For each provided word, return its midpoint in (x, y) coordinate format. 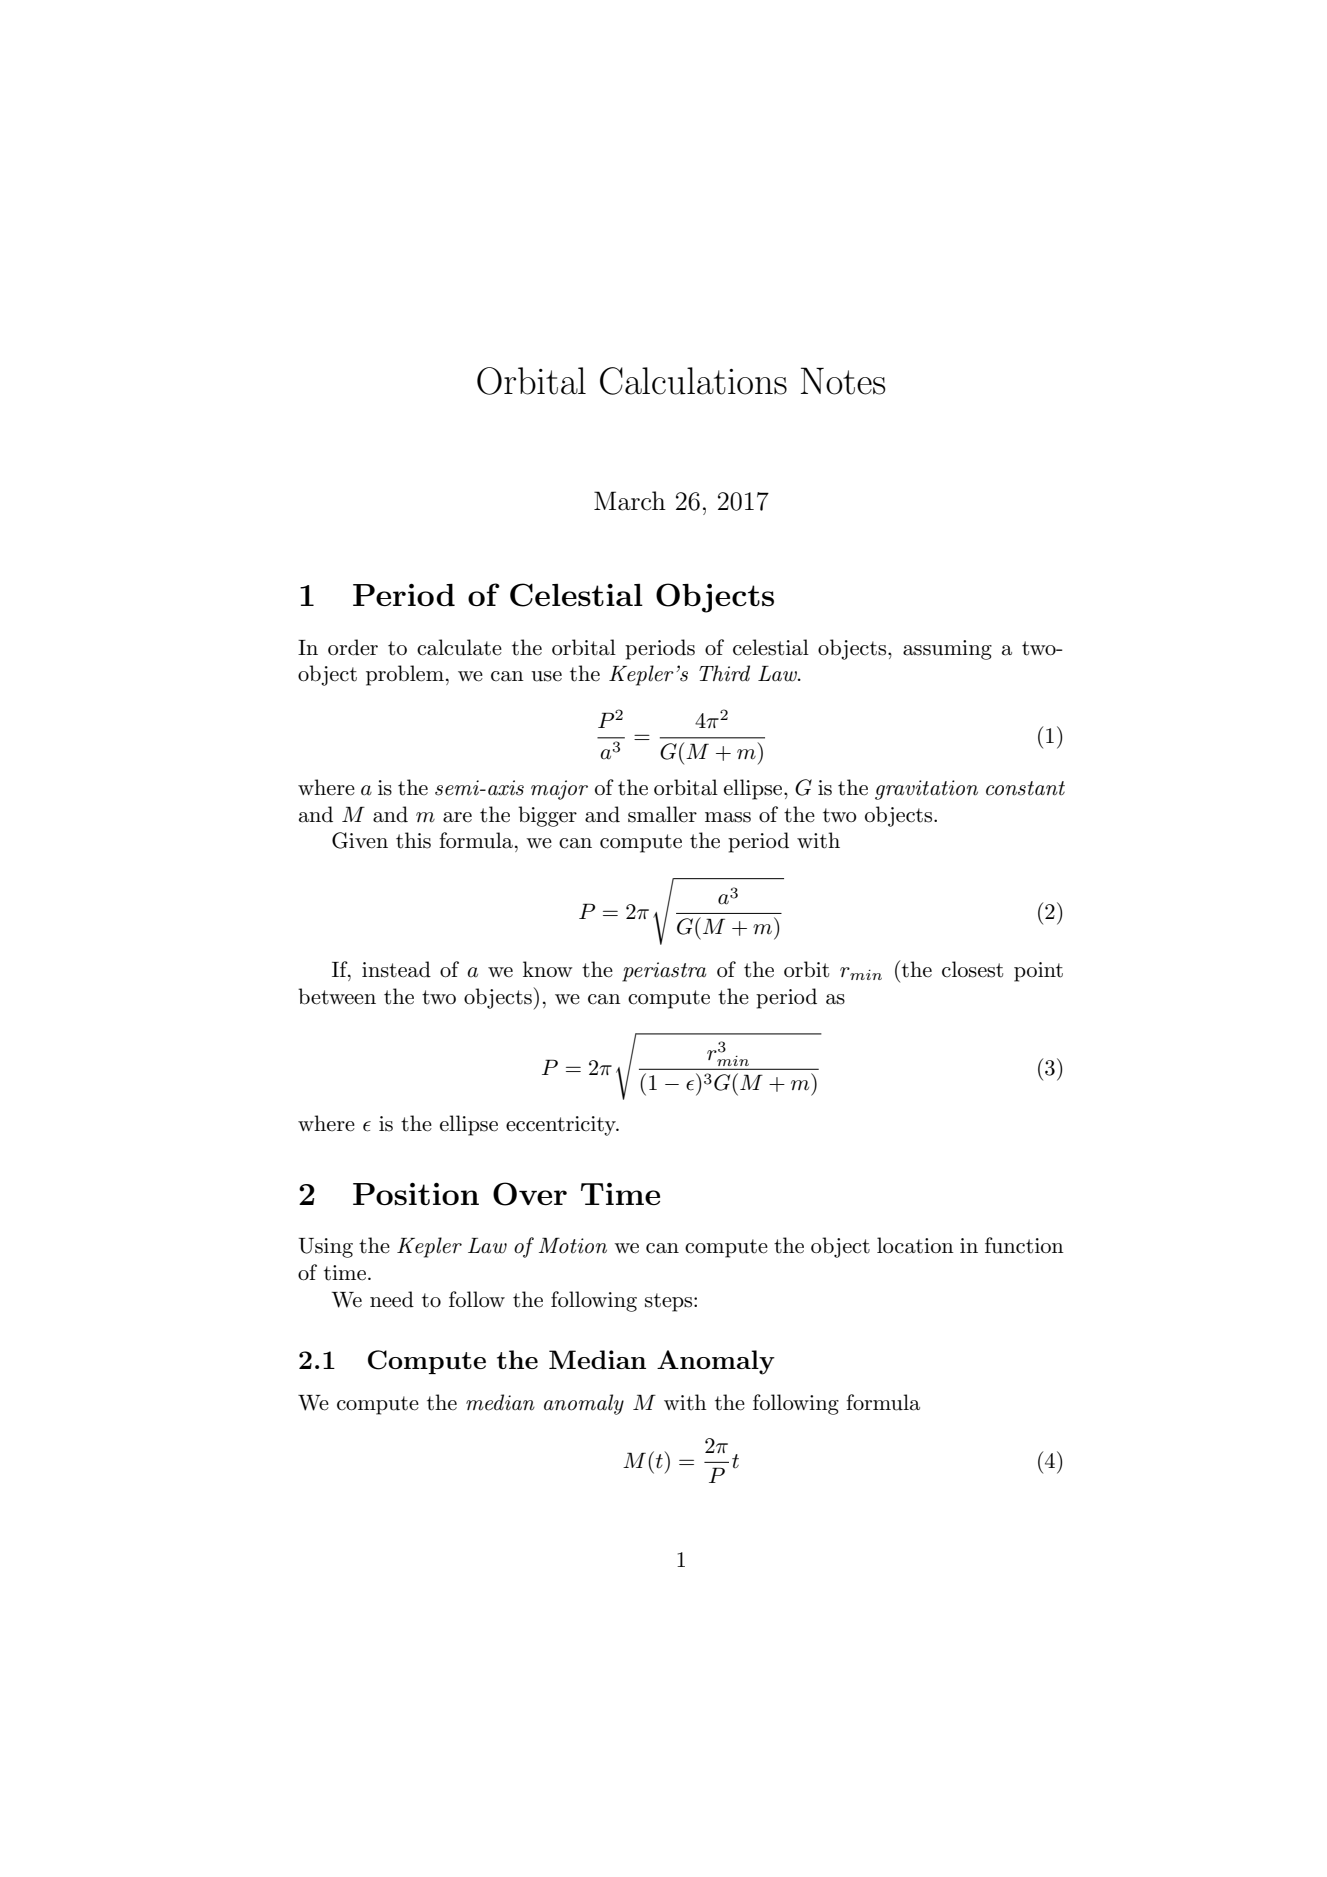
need (392, 1299)
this (413, 840)
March (630, 501)
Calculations (693, 381)
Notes (843, 381)
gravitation (926, 790)
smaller (662, 814)
